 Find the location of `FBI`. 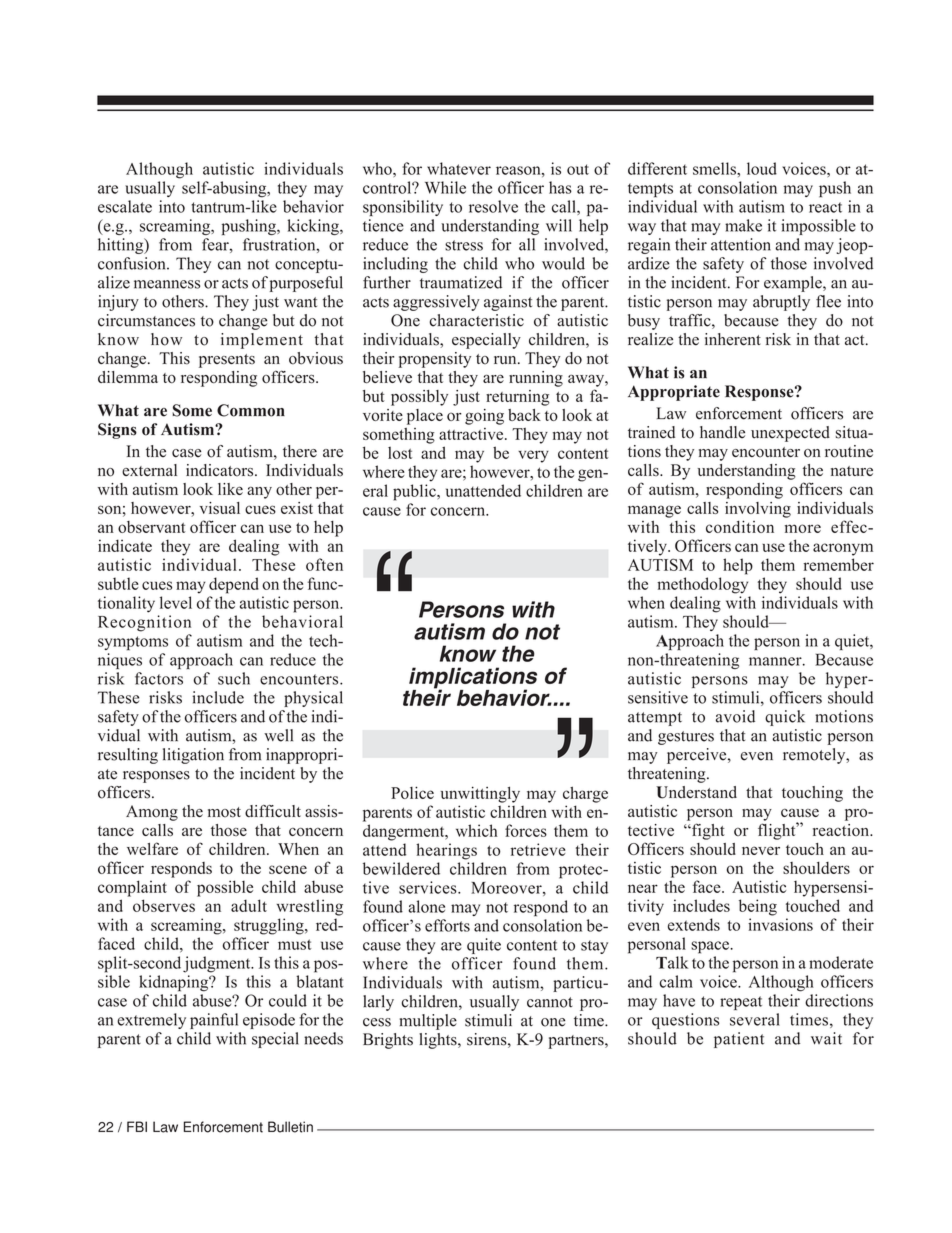

FBI is located at coordinates (137, 1126).
